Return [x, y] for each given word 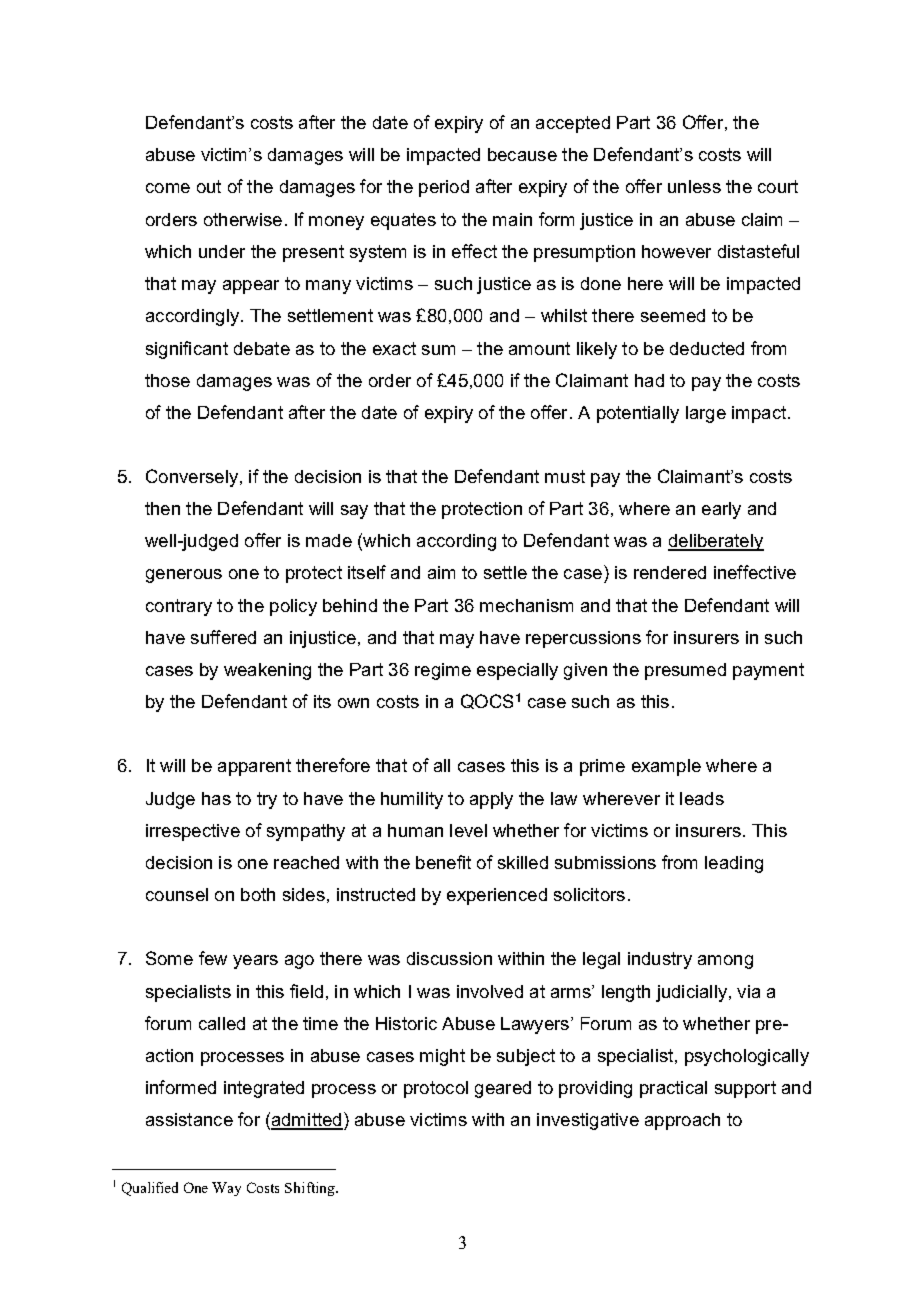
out [209, 186]
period [444, 188]
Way [226, 1189]
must [565, 476]
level [468, 830]
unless [694, 186]
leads [702, 798]
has [216, 798]
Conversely [192, 478]
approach [682, 1121]
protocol [436, 1089]
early [721, 510]
